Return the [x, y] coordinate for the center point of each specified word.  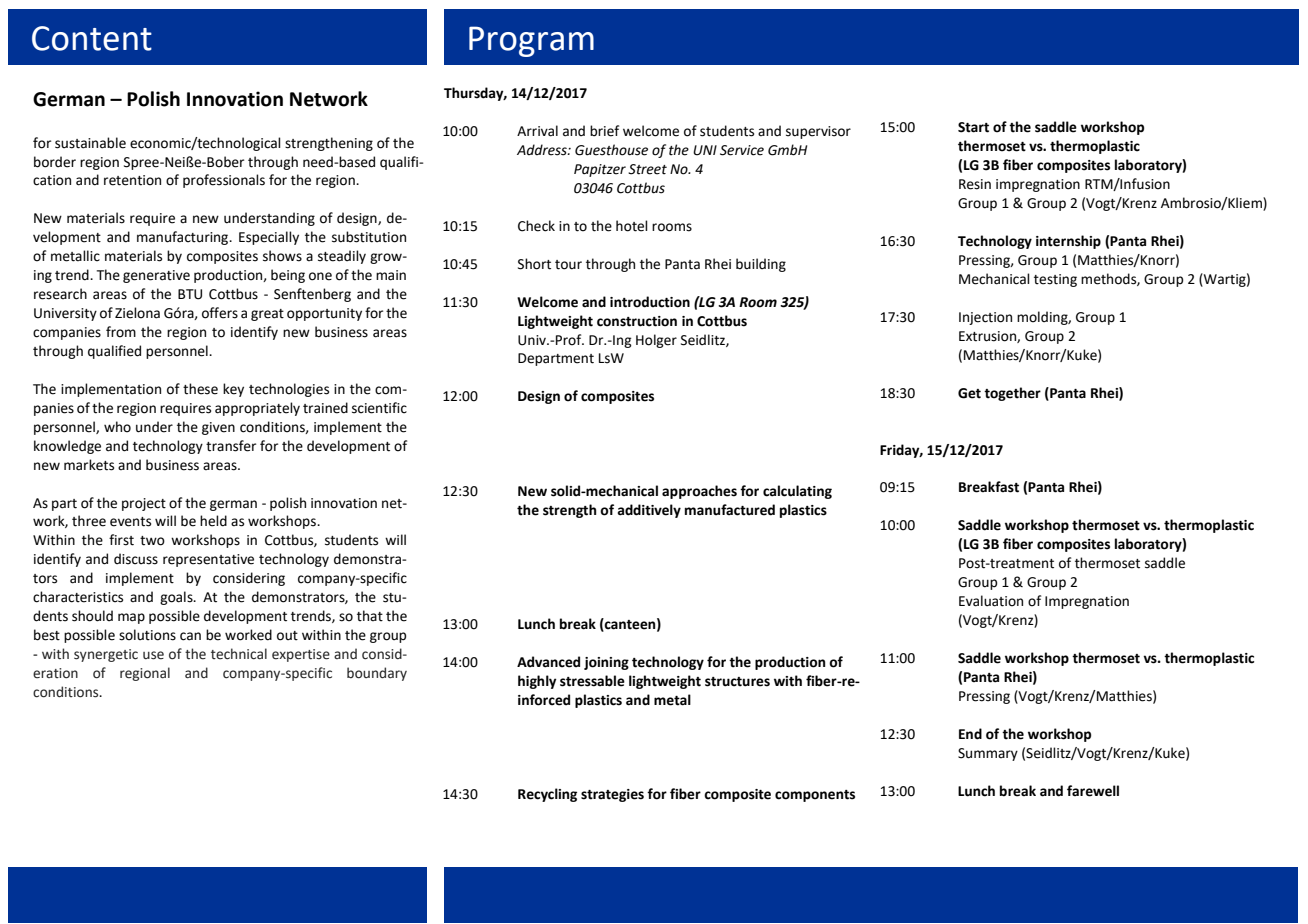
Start [973, 127]
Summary [988, 754]
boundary [377, 674]
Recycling [547, 795]
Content [92, 38]
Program [531, 41]
